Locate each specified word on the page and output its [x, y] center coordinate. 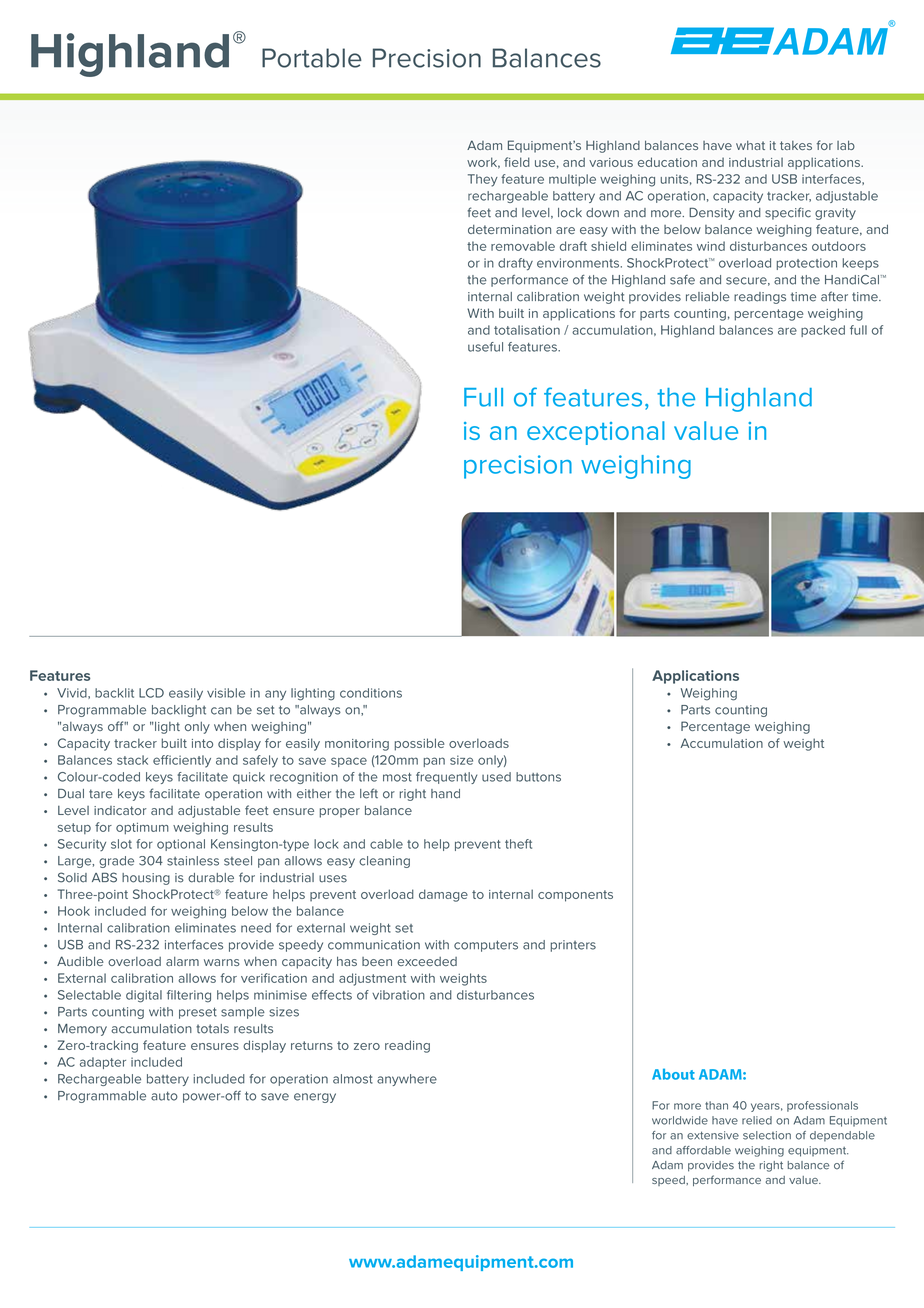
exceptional [596, 433]
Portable [312, 58]
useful [485, 347]
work [483, 163]
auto [164, 1096]
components [575, 896]
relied [757, 1120]
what [750, 145]
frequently [446, 778]
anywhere [407, 1080]
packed [823, 331]
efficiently [182, 761]
